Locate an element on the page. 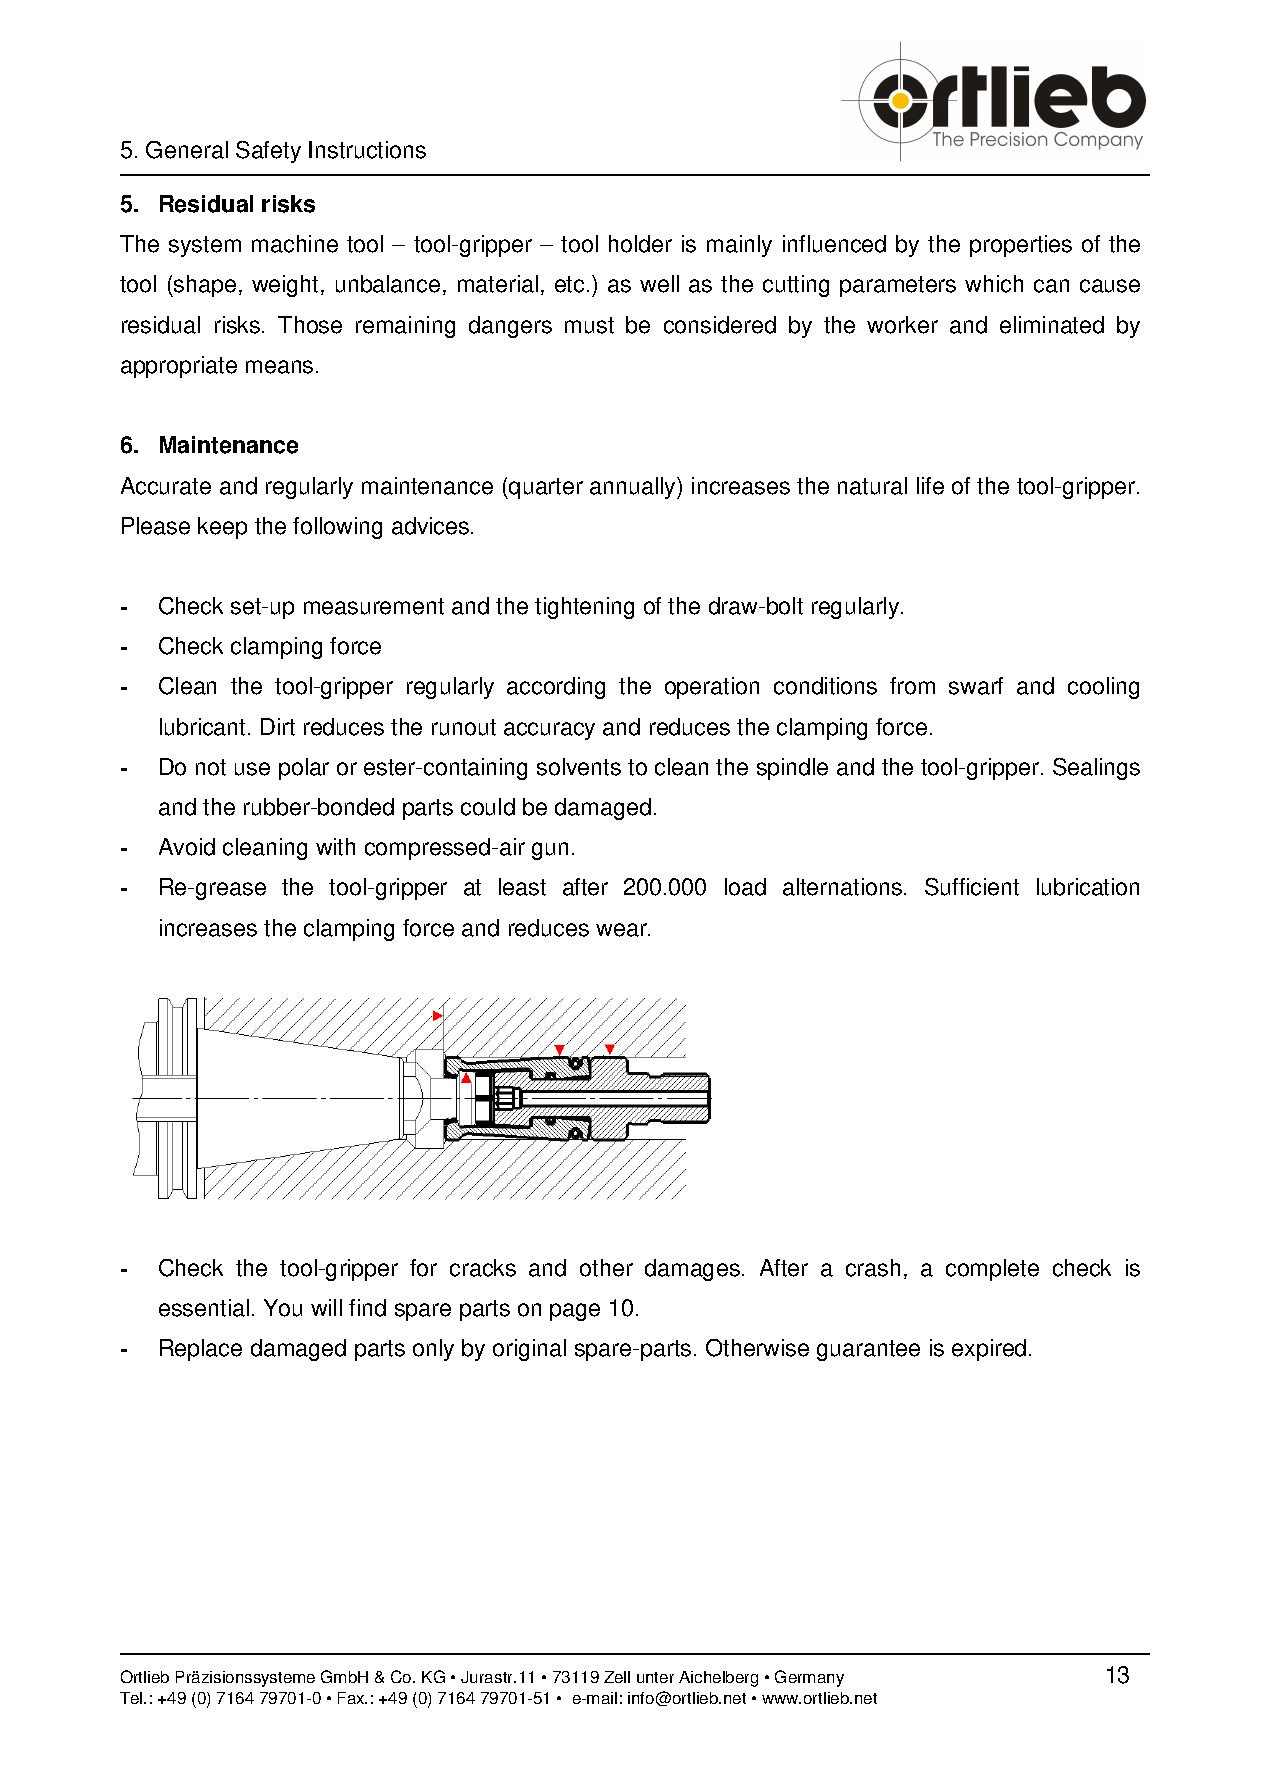 This document has width=1261, height=1784. Safety is located at coordinates (268, 152).
